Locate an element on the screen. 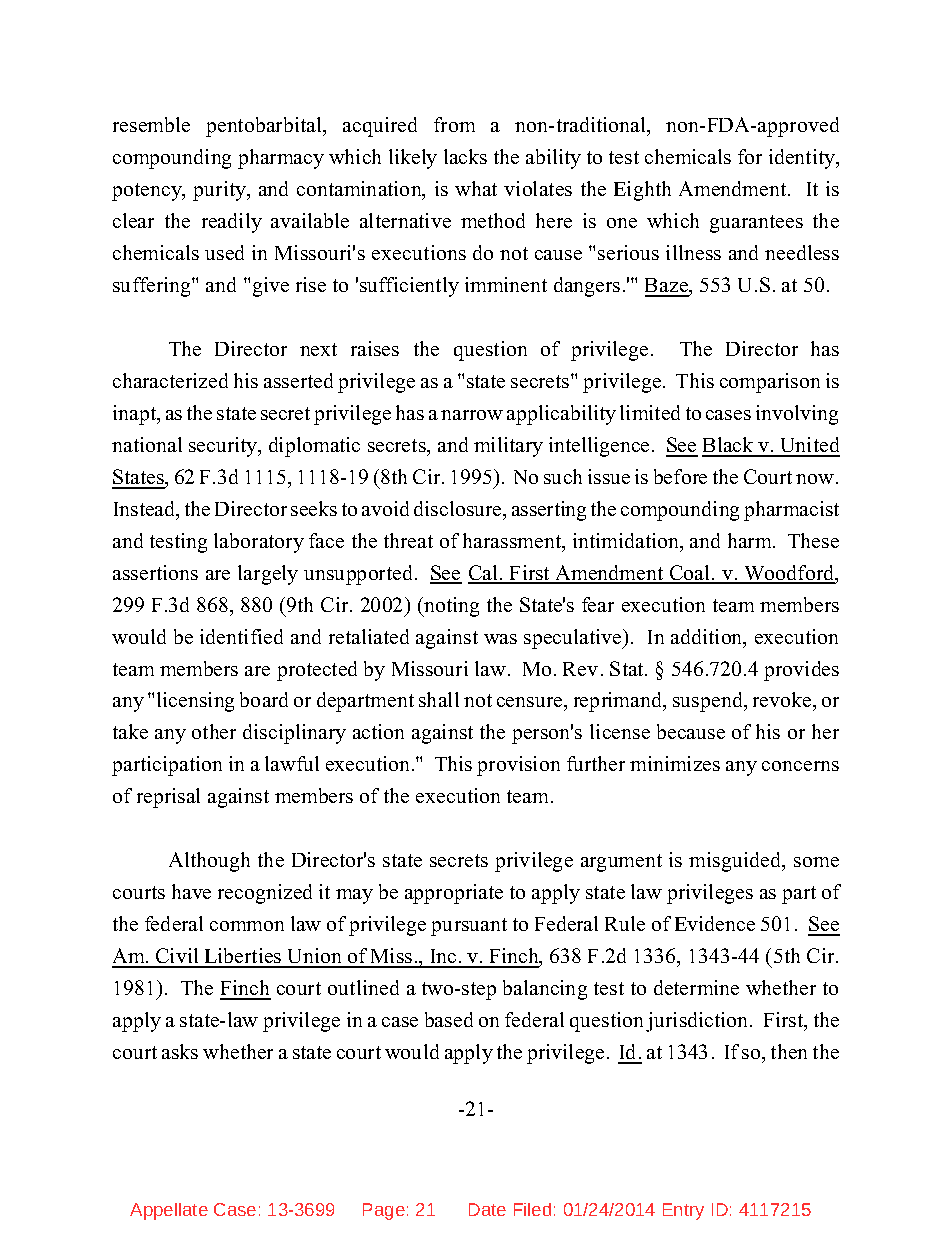 The image size is (952, 1233). disclosure is located at coordinates (459, 508).
